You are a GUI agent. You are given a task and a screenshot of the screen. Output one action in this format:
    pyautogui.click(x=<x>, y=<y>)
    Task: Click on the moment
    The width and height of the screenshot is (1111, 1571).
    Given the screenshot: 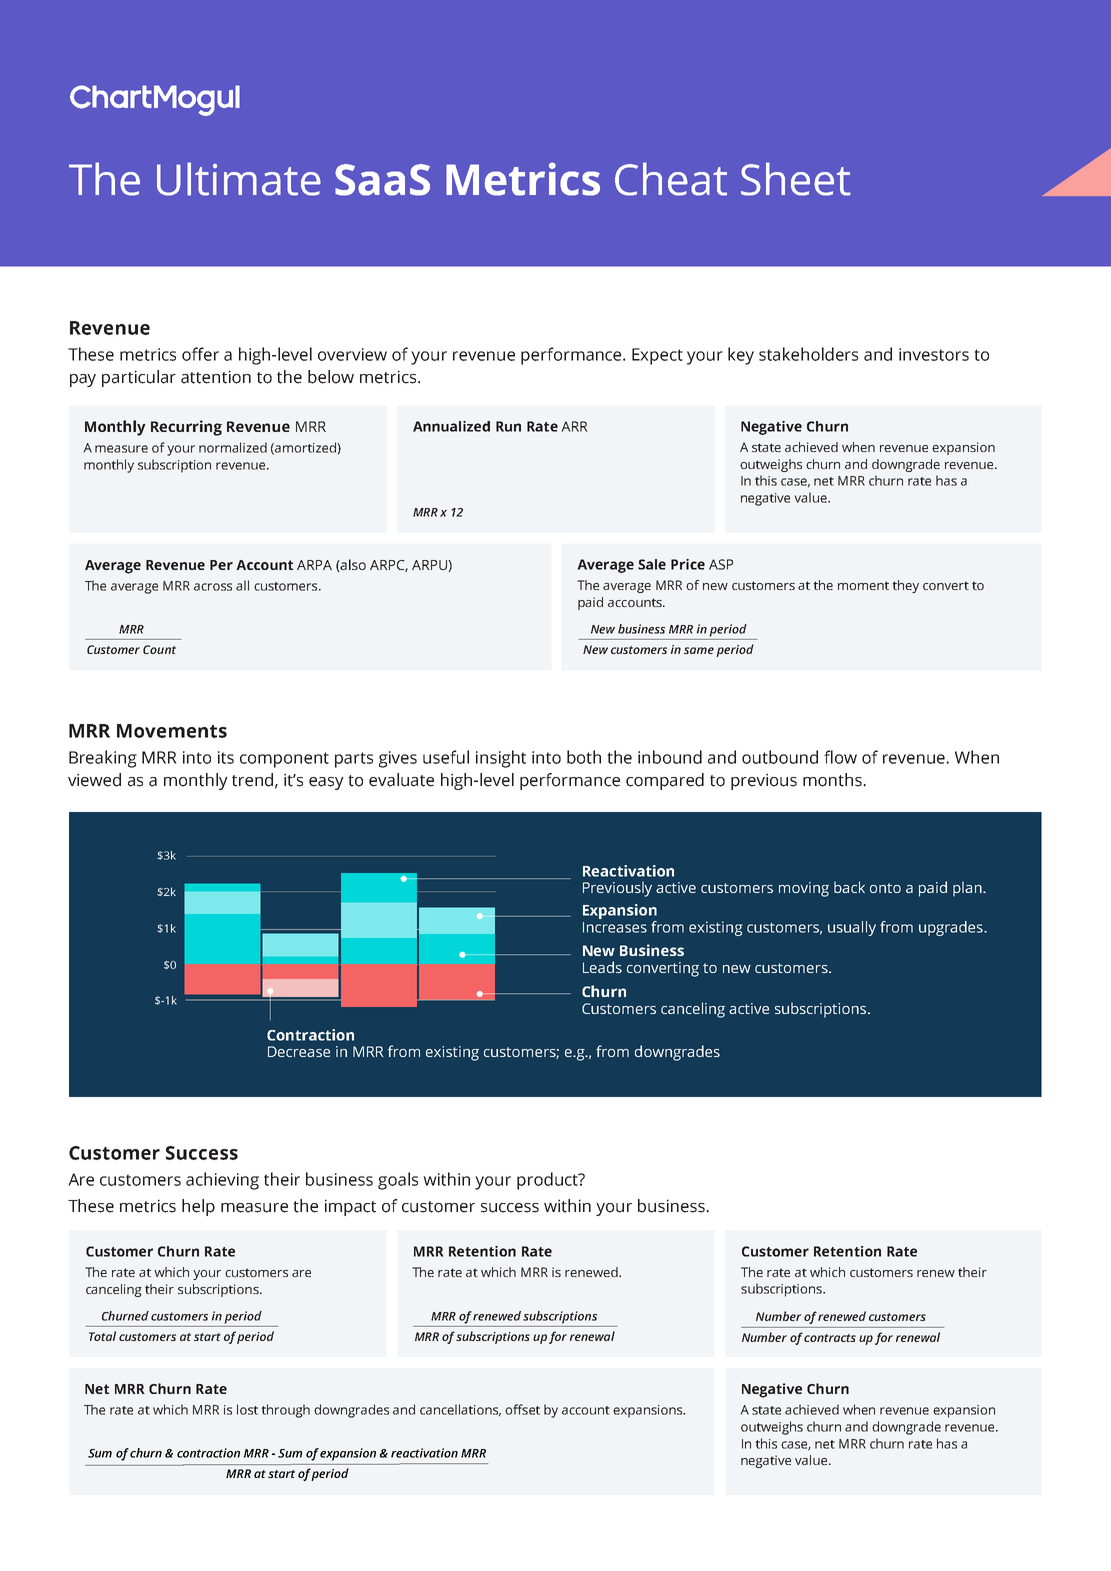 What is the action you would take?
    pyautogui.click(x=863, y=585)
